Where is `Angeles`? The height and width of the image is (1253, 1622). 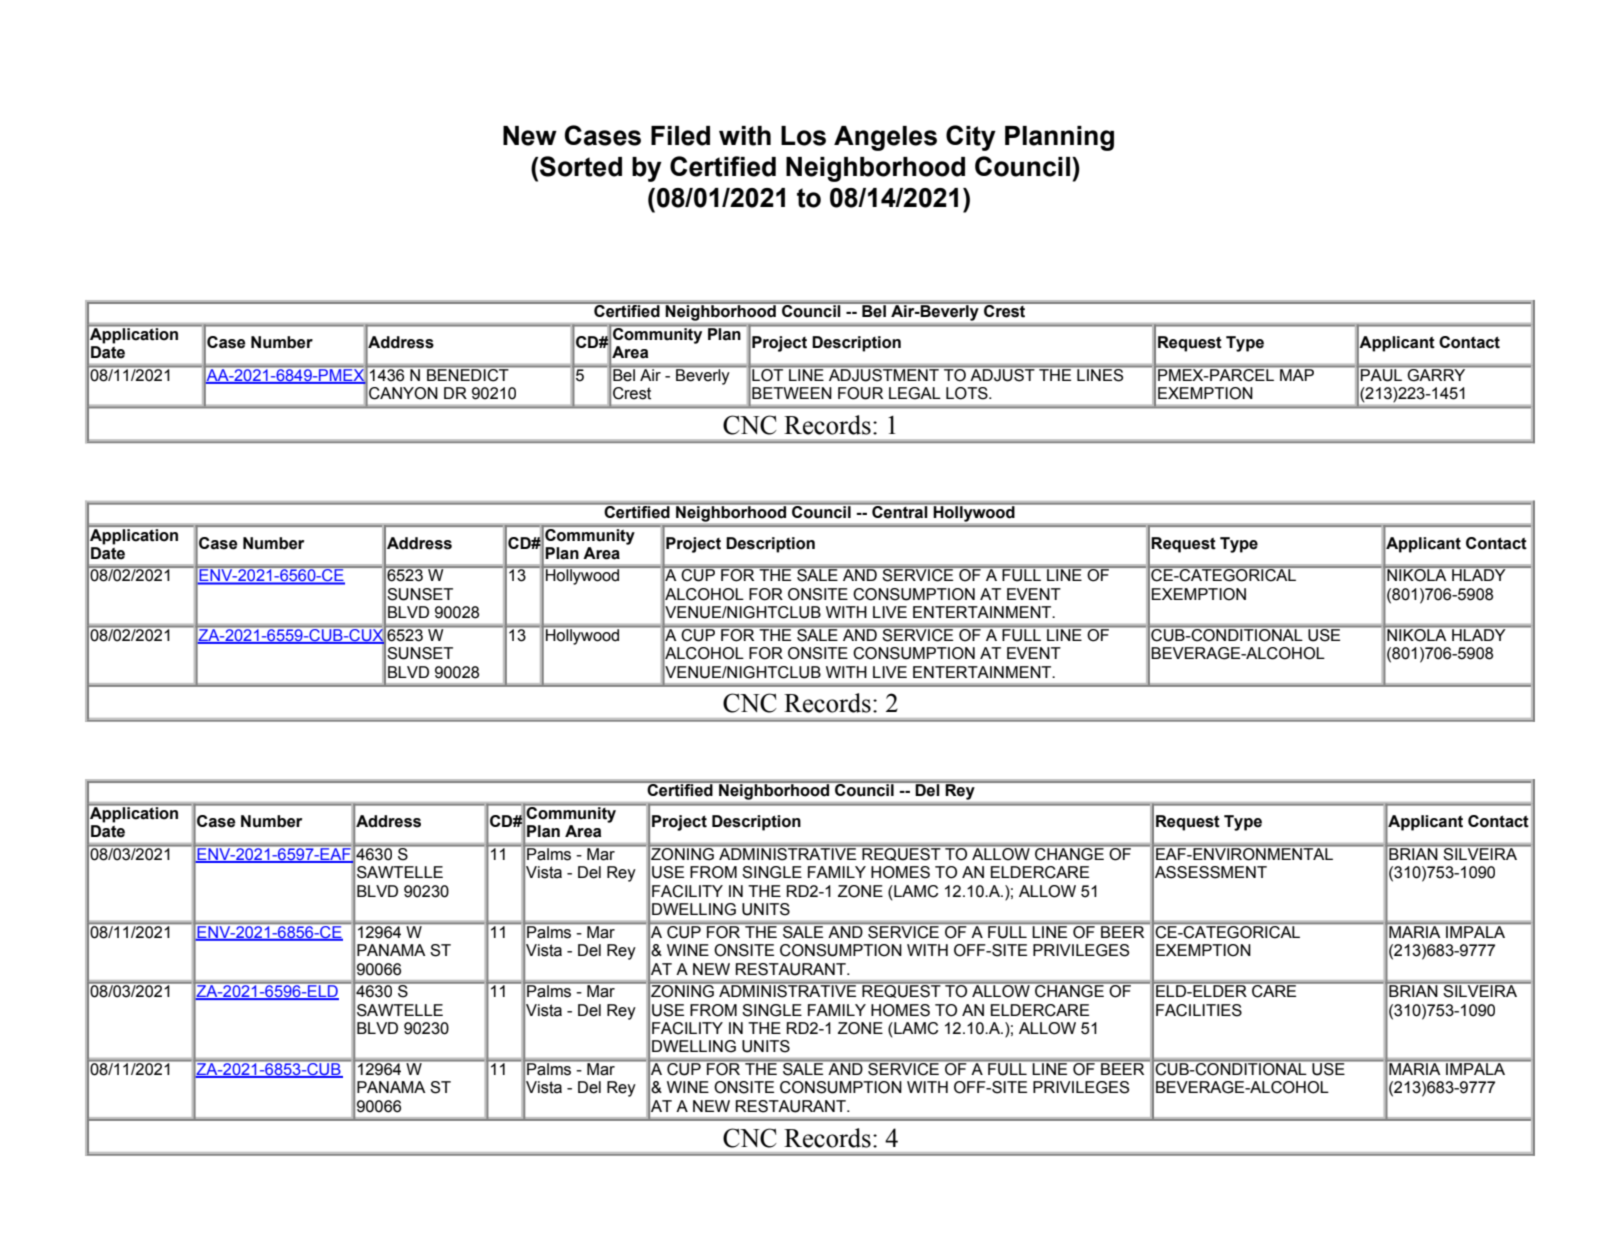 Angeles is located at coordinates (885, 138).
